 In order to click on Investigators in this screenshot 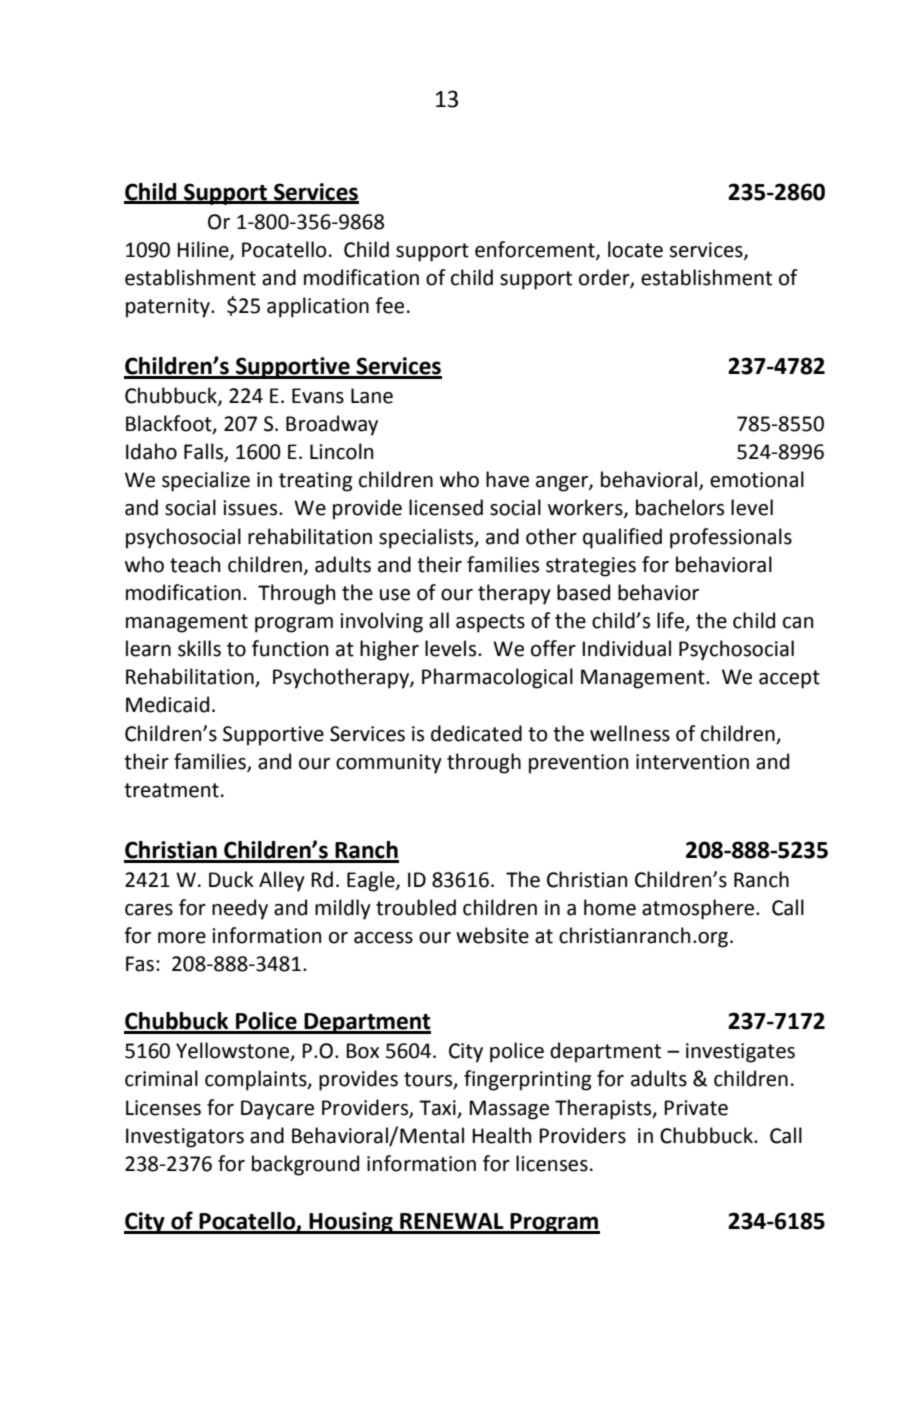, I will do `click(185, 1138)`.
